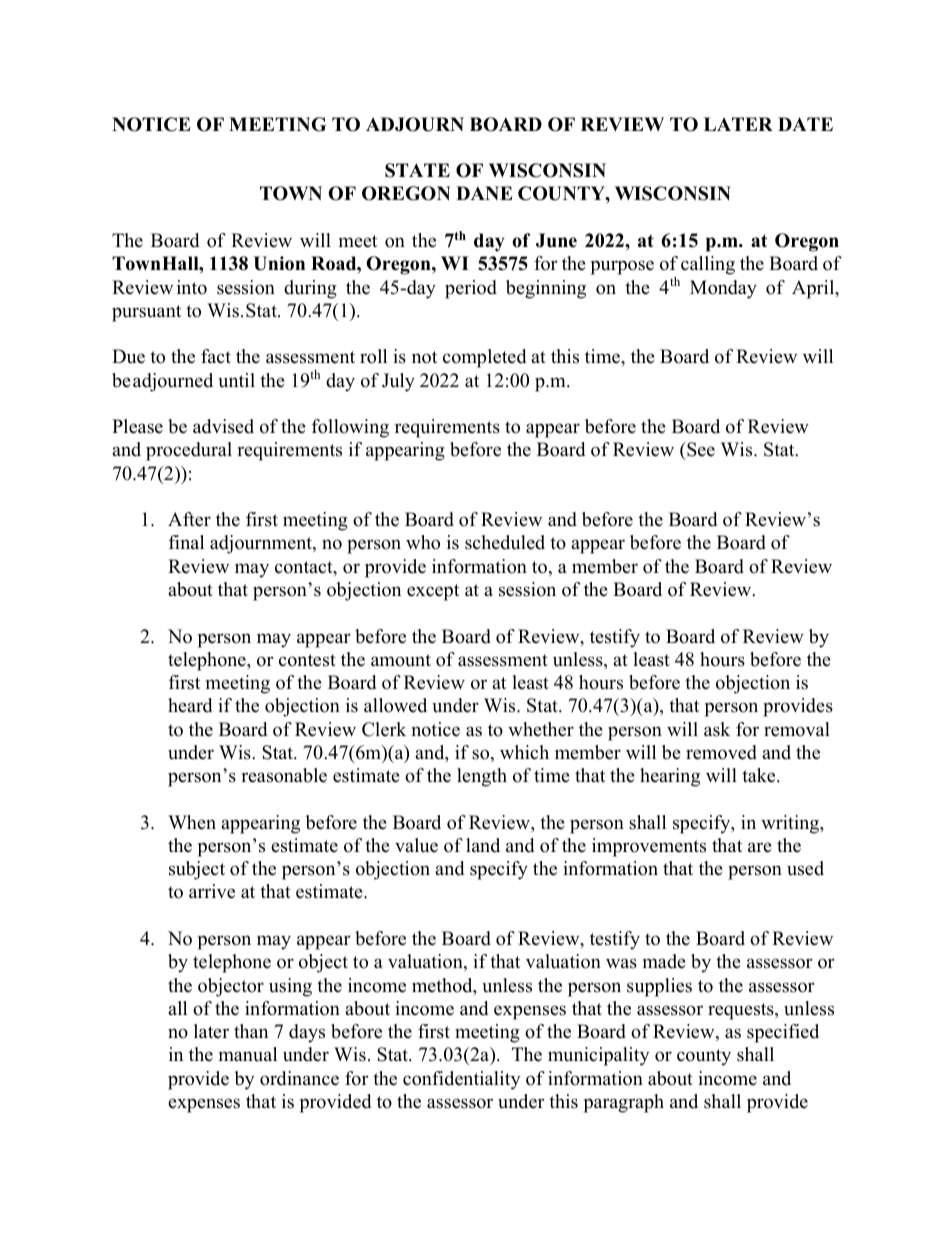  Describe the element at coordinates (482, 777) in the screenshot. I see `length` at that location.
